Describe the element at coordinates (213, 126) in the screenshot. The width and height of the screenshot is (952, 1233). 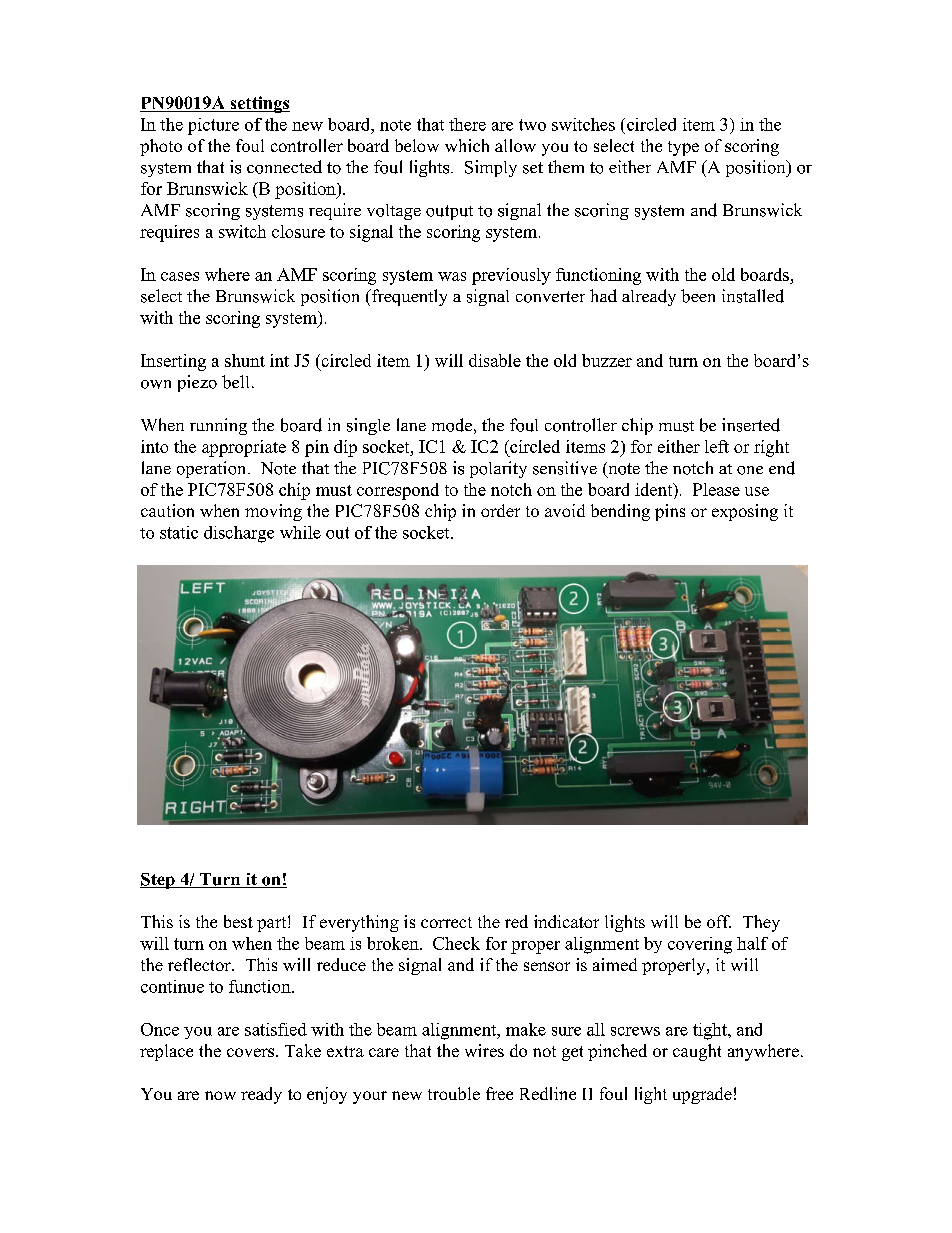
I see `picture` at that location.
